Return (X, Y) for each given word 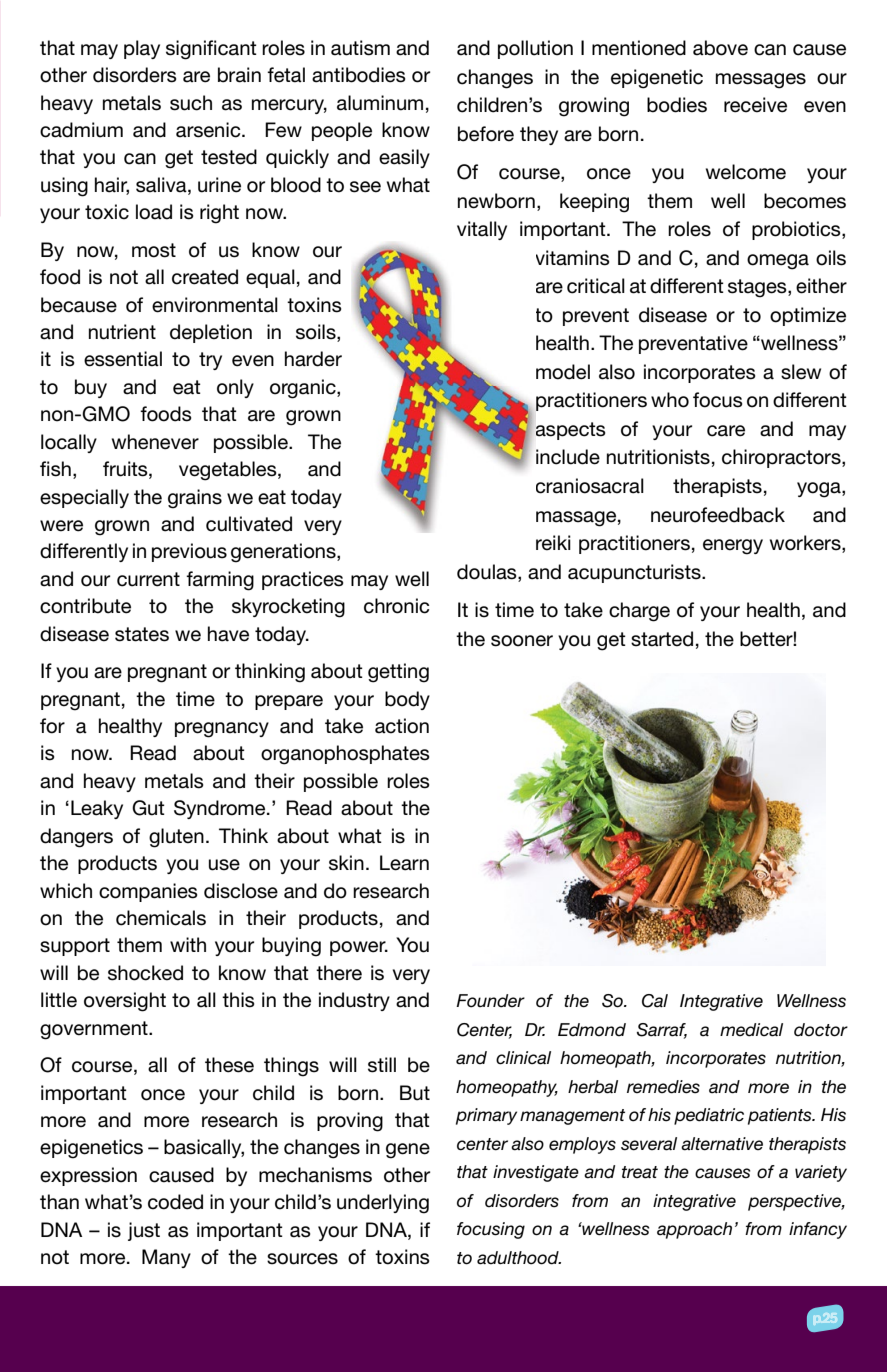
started (662, 639)
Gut (148, 808)
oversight (125, 1002)
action (402, 726)
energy (733, 547)
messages (761, 81)
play (142, 49)
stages (758, 288)
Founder (490, 1001)
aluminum (380, 103)
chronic (396, 606)
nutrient (122, 332)
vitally (482, 230)
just (144, 1231)
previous (189, 552)
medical (751, 1030)
